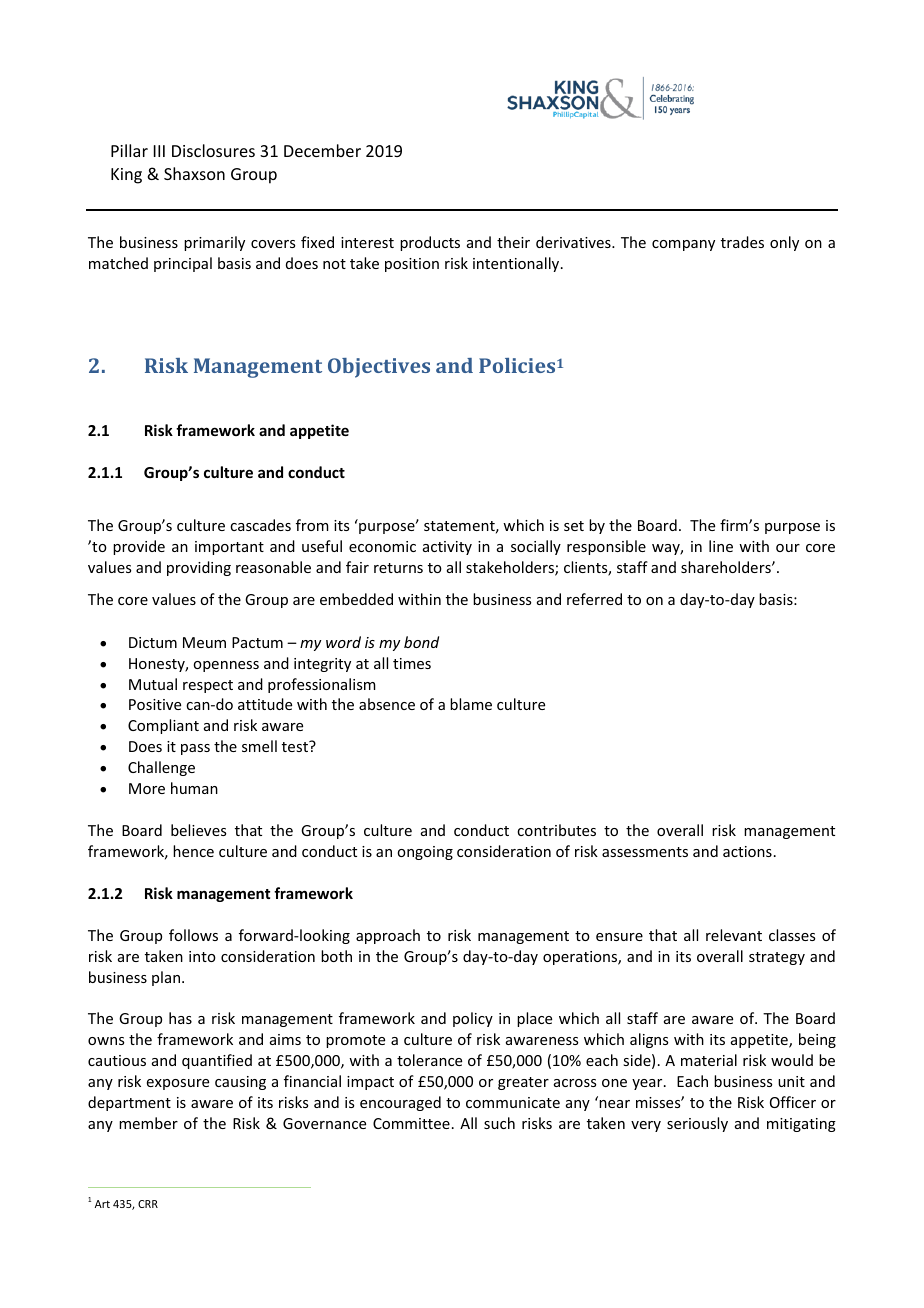 This screenshot has width=924, height=1308. What do you see at coordinates (148, 1204) in the screenshot?
I see `CRR` at bounding box center [148, 1204].
